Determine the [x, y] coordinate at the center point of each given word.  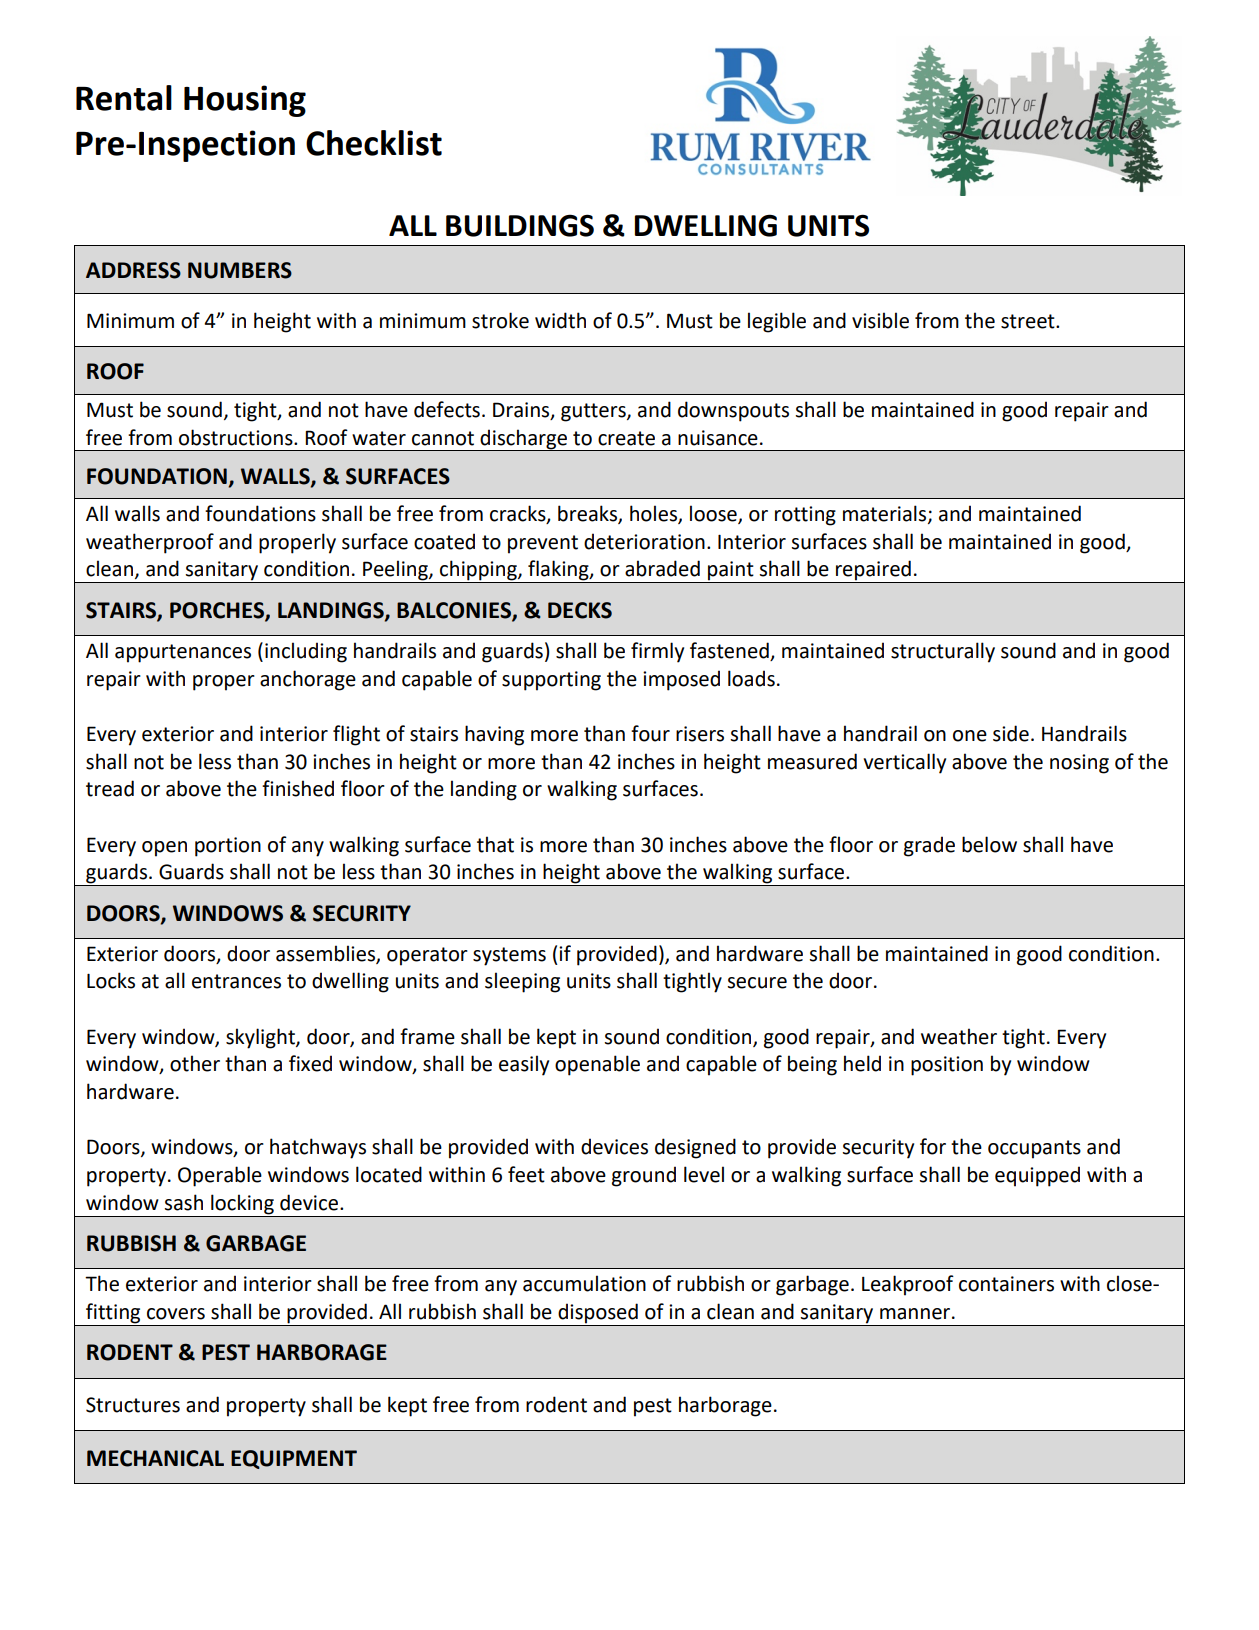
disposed [598, 1313]
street [1029, 321]
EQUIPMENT [294, 1459]
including [306, 652]
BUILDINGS [520, 225]
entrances [236, 981]
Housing [245, 101]
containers [1006, 1284]
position [947, 1066]
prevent [543, 544]
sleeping [522, 982]
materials [886, 514]
